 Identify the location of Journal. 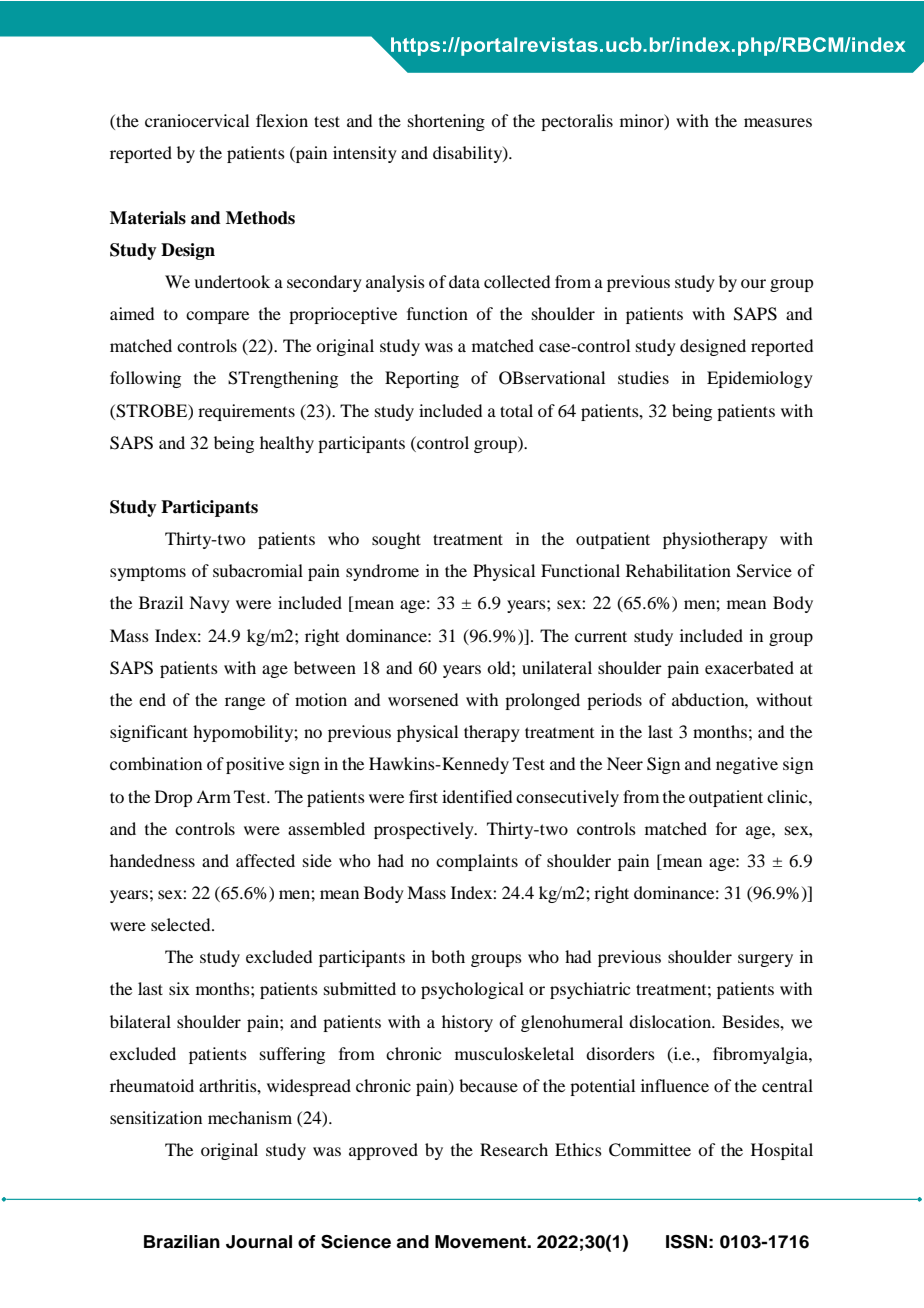
(259, 1242).
